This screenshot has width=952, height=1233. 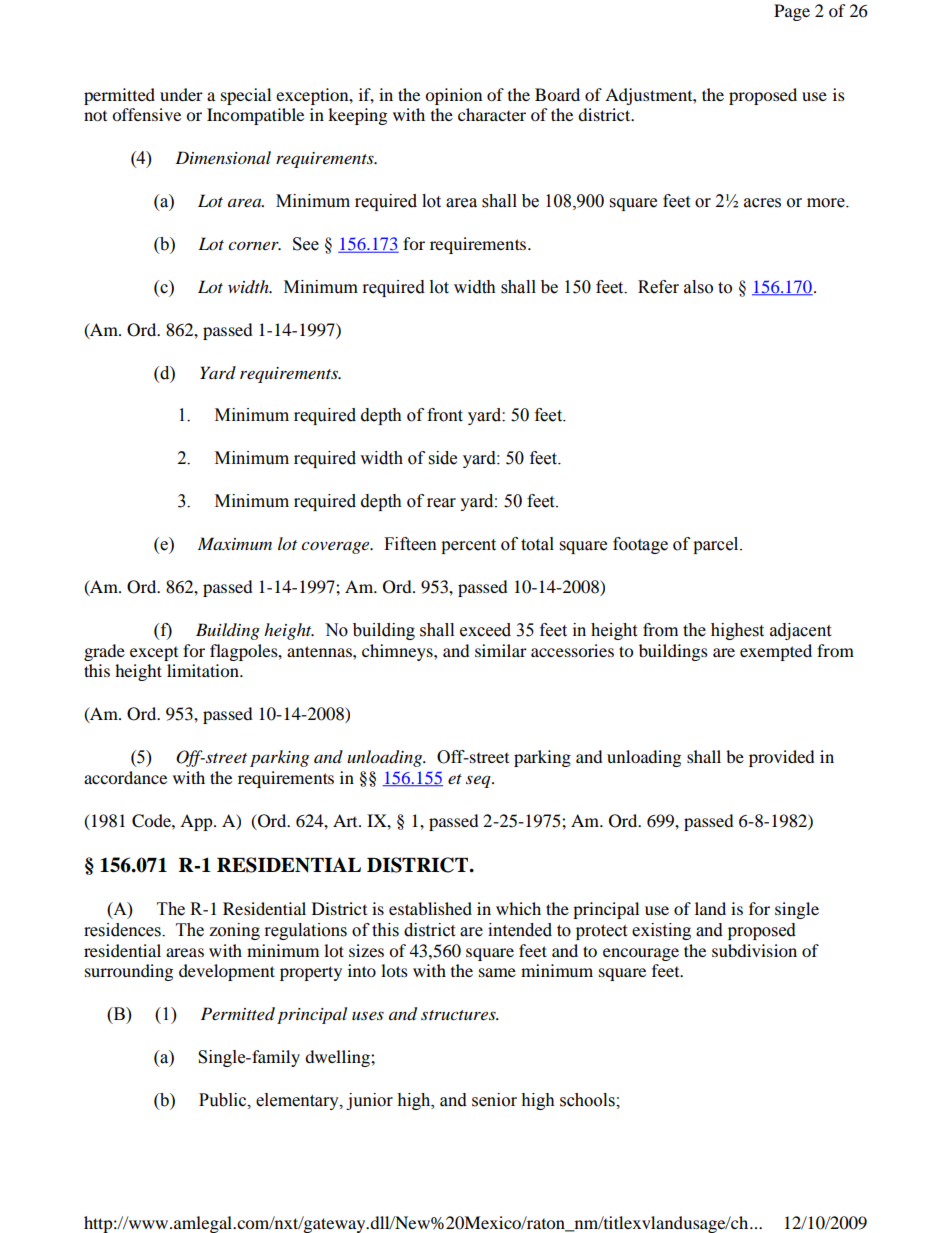 What do you see at coordinates (468, 546) in the screenshot?
I see `percent` at bounding box center [468, 546].
